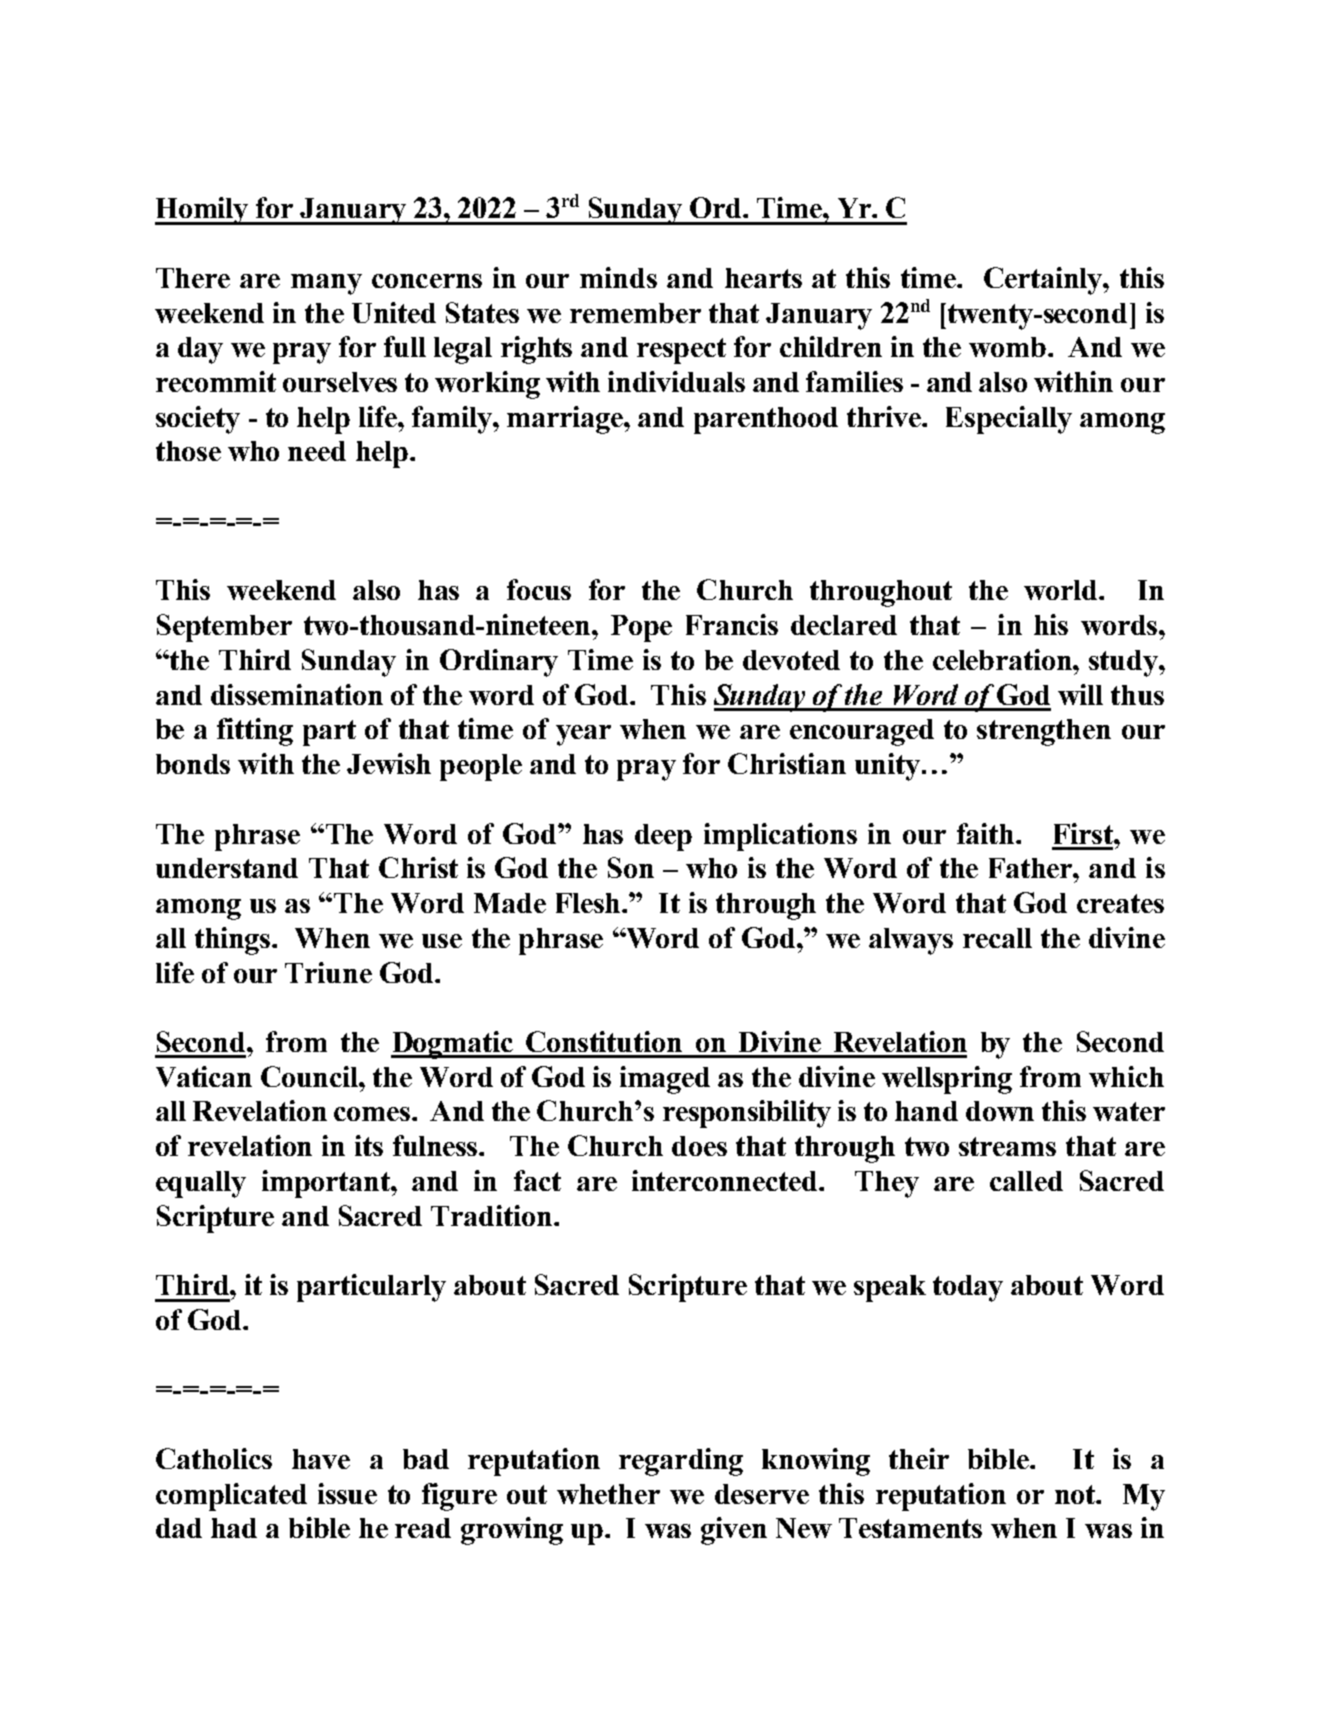 This screenshot has height=1709, width=1320. Describe the element at coordinates (618, 277) in the screenshot. I see `minds` at that location.
